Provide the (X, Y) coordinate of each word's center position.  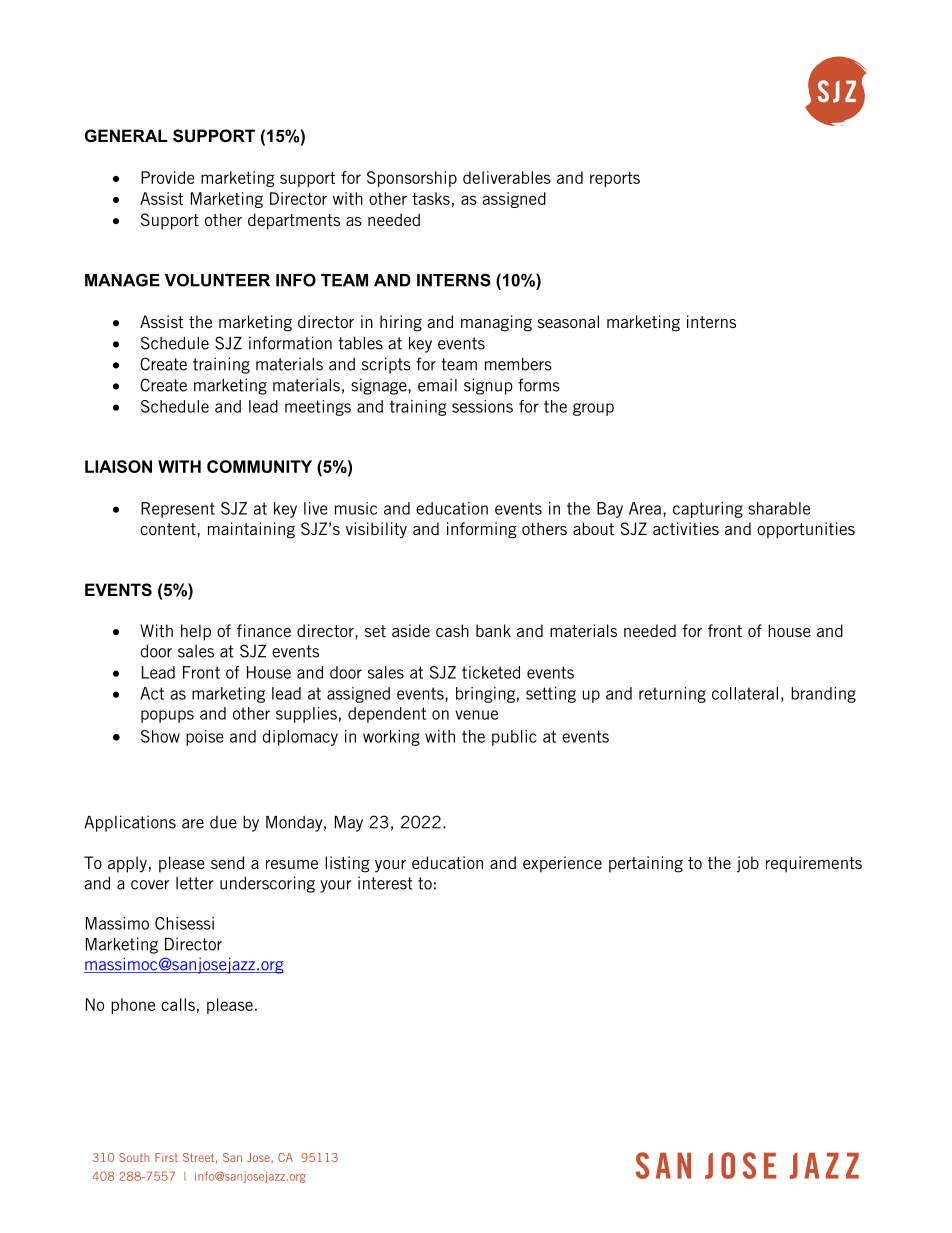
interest (385, 883)
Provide (168, 177)
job (748, 864)
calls (178, 1004)
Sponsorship (412, 179)
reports (615, 179)
